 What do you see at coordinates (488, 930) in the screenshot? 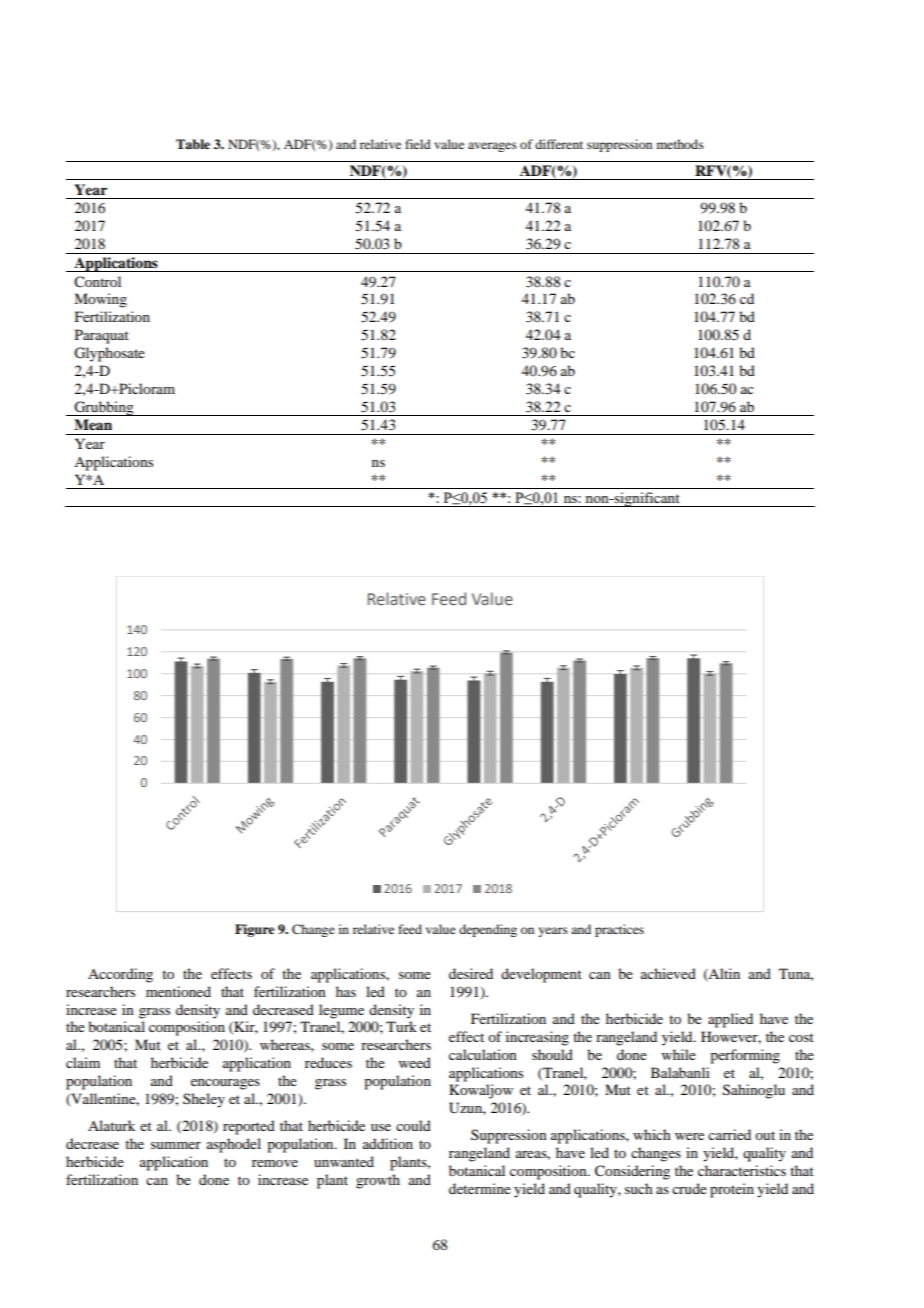
I see `depending` at bounding box center [488, 930].
